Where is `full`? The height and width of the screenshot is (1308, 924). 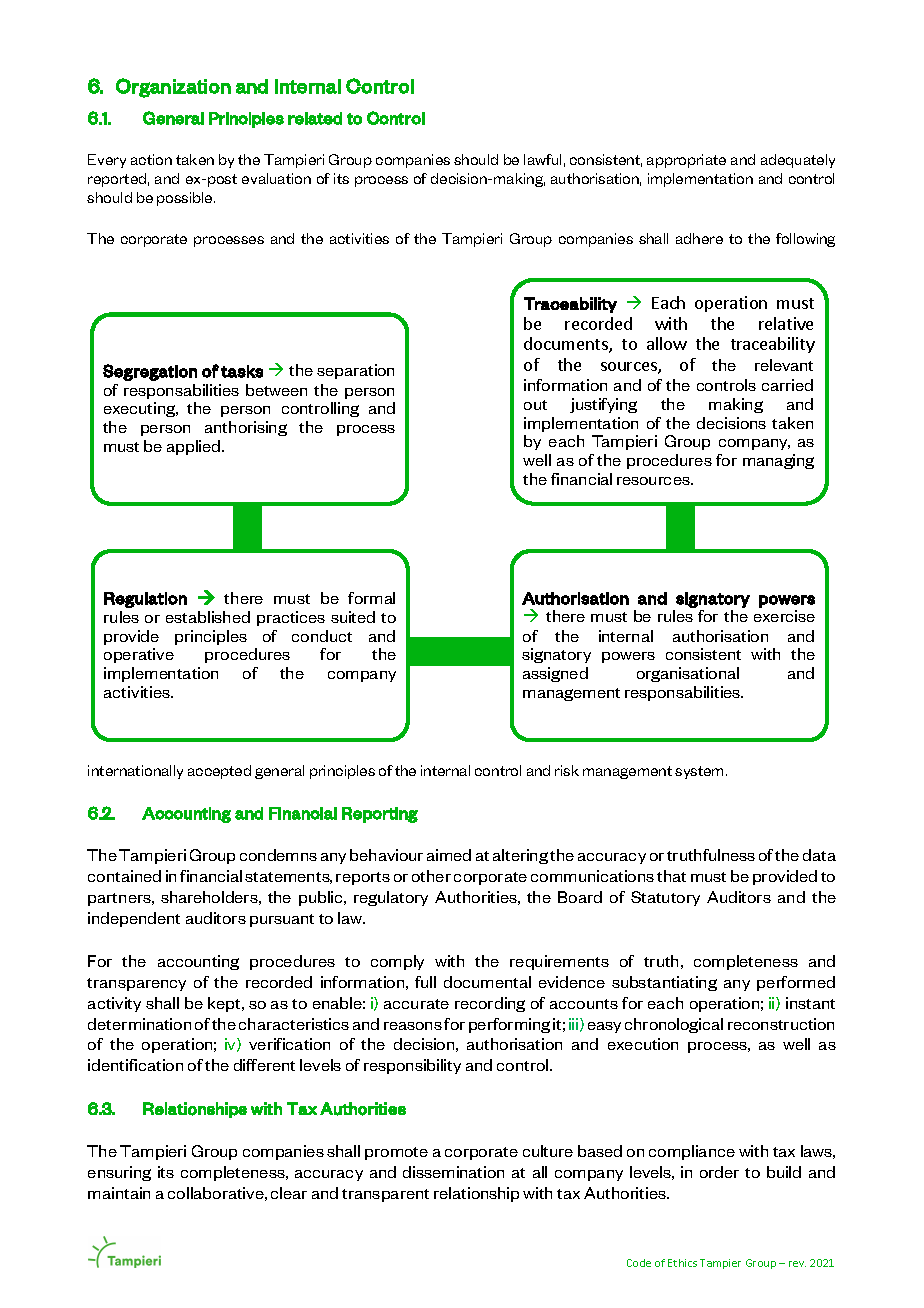
full is located at coordinates (425, 982).
